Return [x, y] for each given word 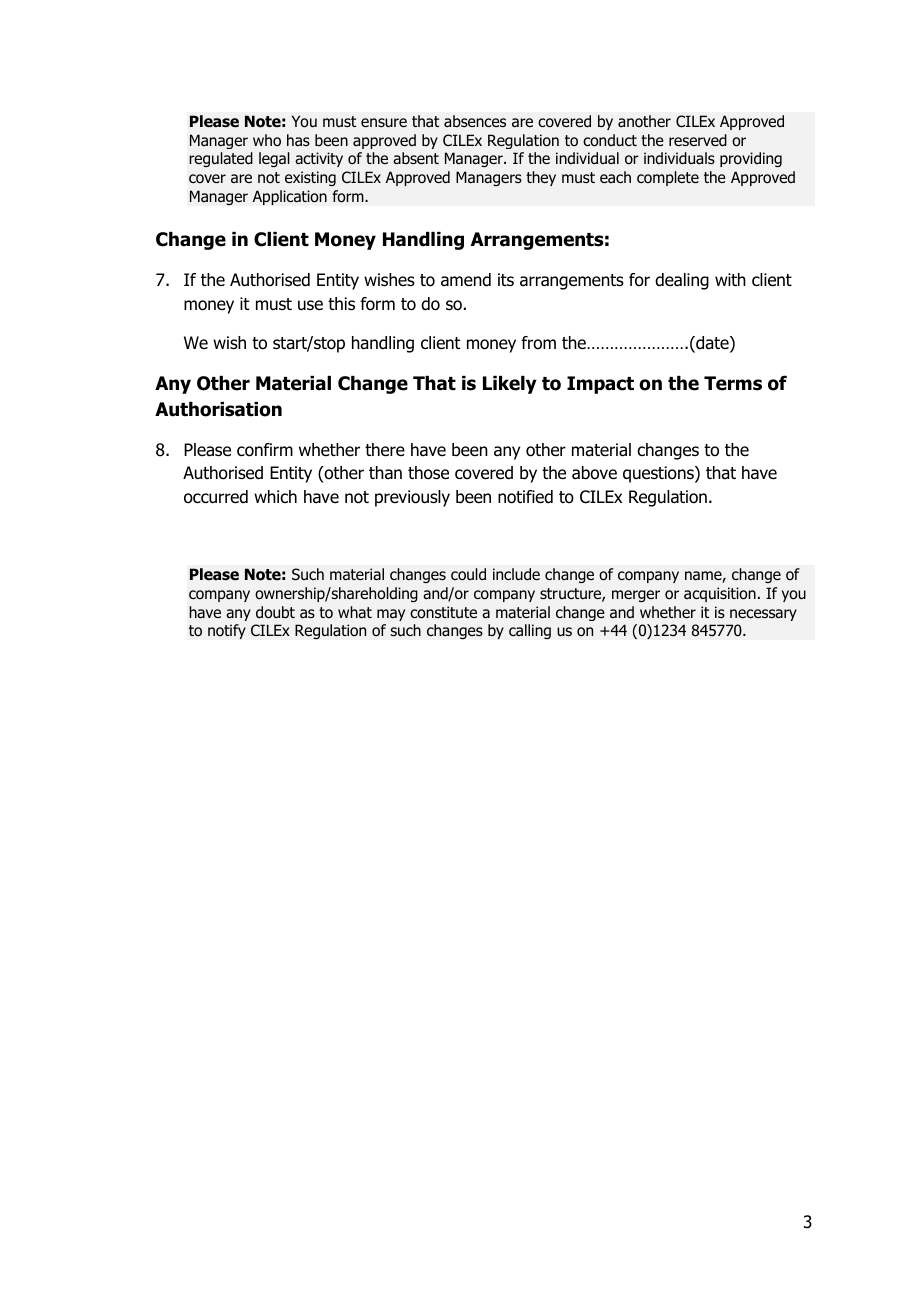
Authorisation [218, 409]
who [267, 140]
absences [475, 121]
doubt [275, 612]
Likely [510, 385]
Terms [733, 383]
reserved [698, 140]
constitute [443, 612]
